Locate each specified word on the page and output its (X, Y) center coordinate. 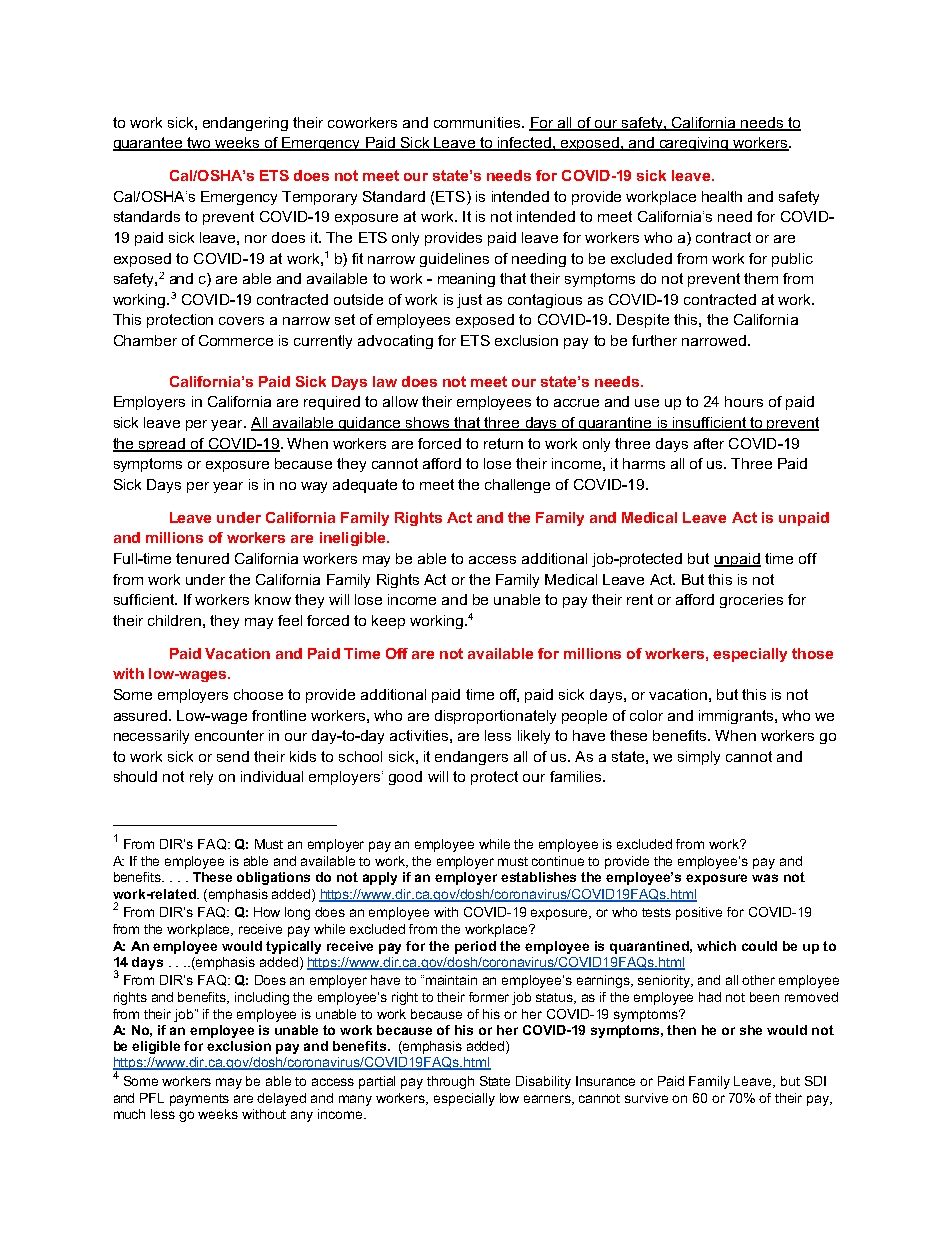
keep (388, 622)
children (174, 620)
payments (199, 1100)
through (450, 1082)
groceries (751, 601)
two (199, 144)
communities (478, 122)
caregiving (694, 144)
